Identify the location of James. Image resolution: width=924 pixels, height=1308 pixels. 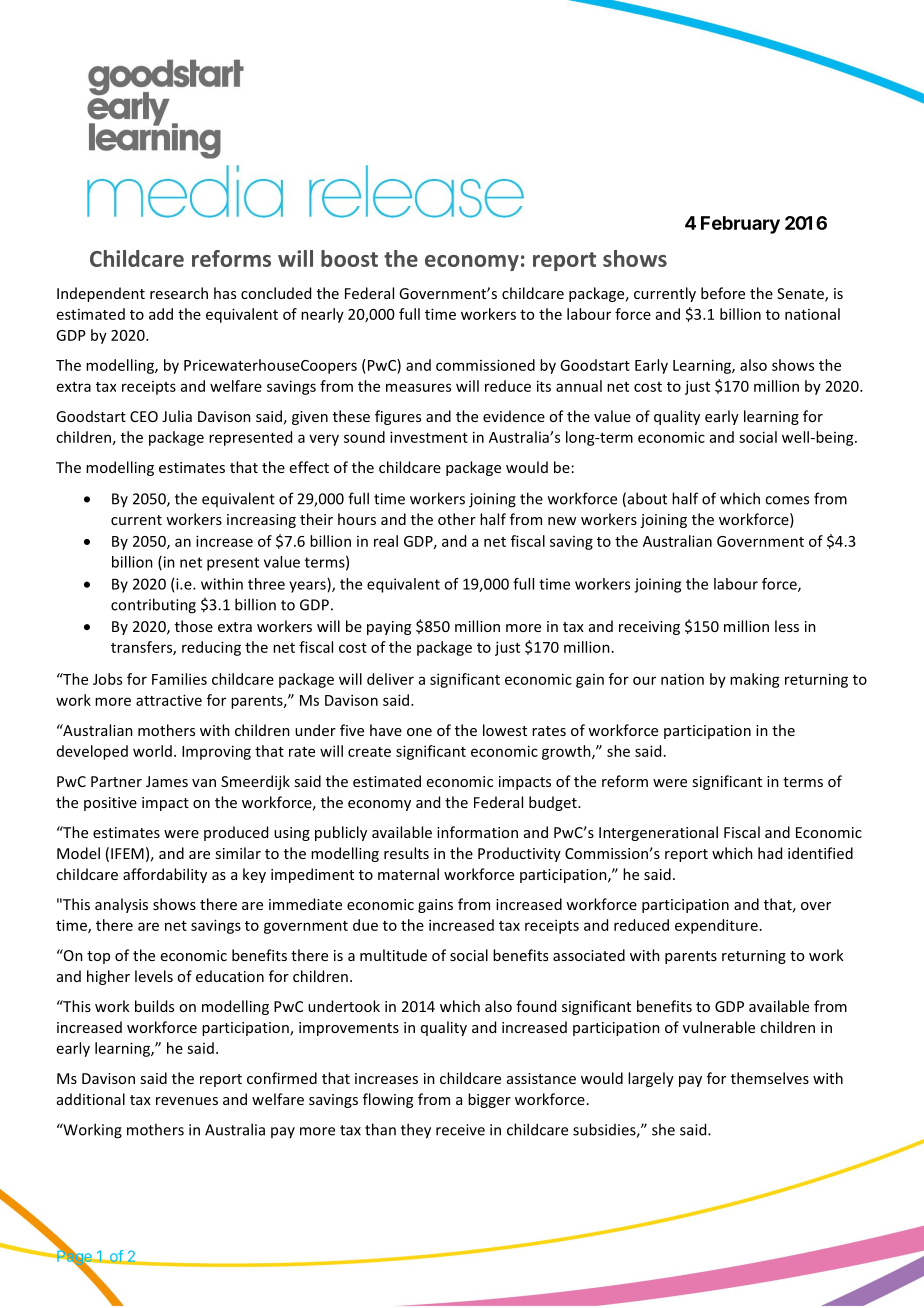
(167, 781).
